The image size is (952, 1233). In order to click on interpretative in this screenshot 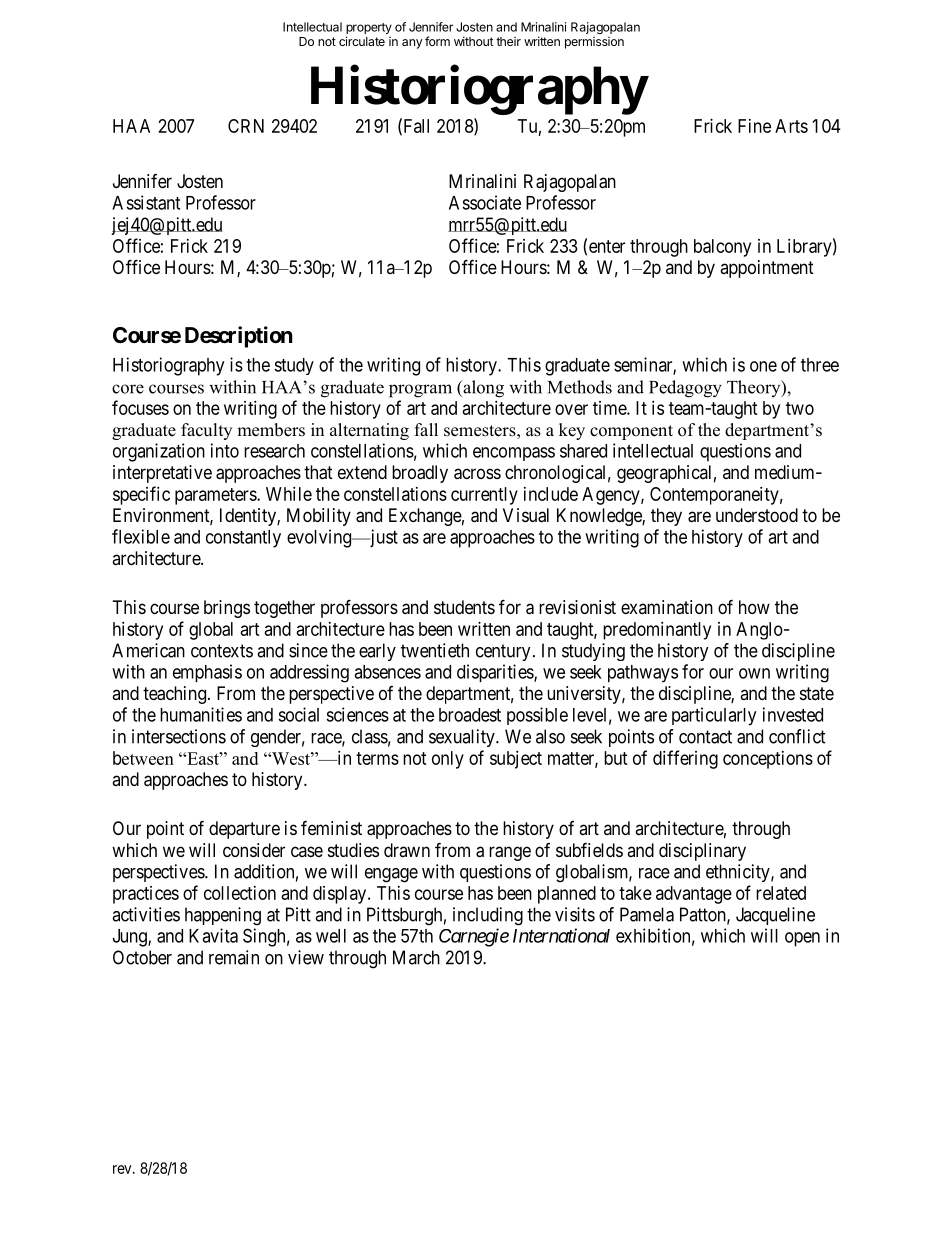, I will do `click(162, 474)`.
